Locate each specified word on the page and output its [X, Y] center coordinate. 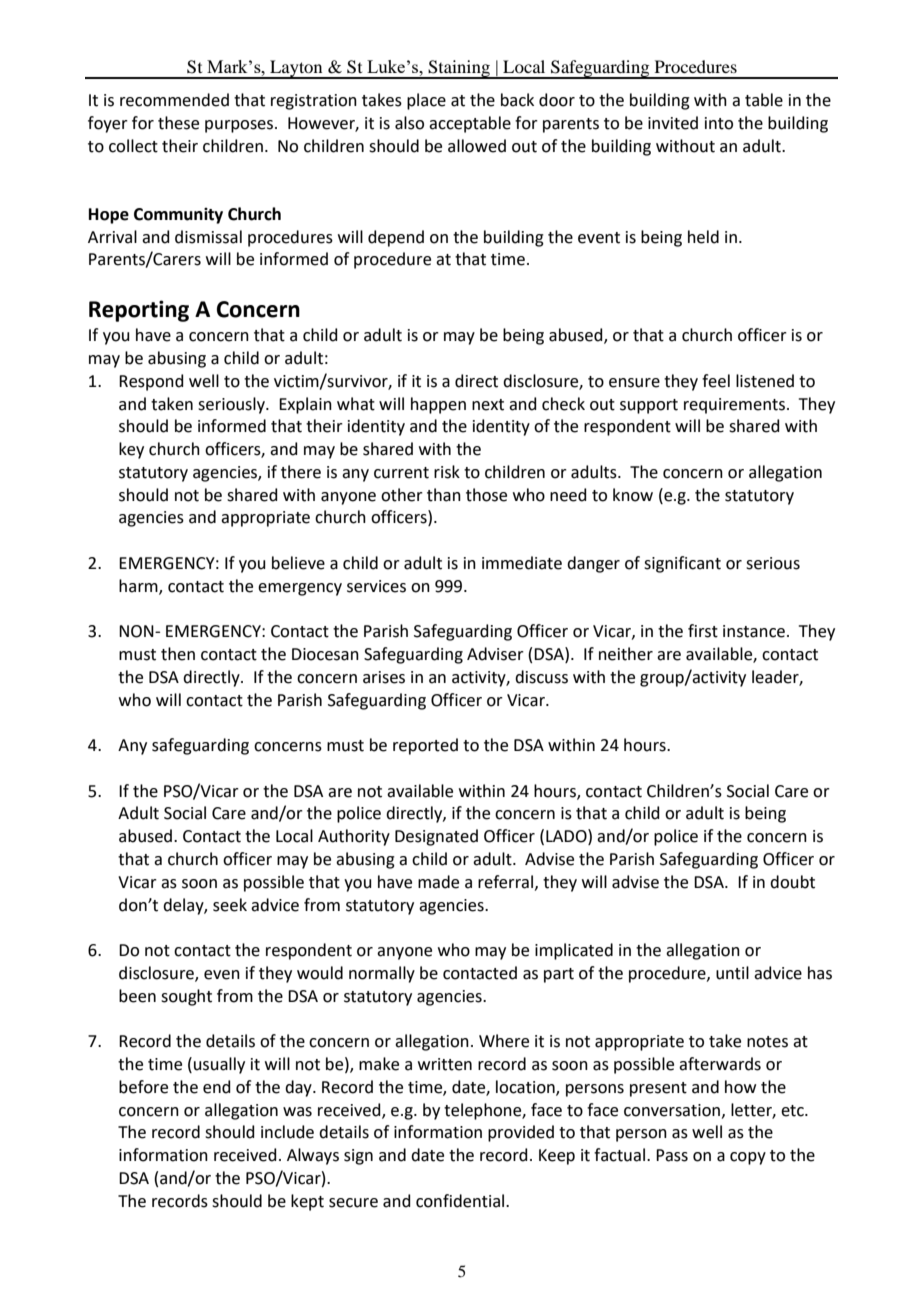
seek [230, 905]
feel [716, 381]
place [426, 101]
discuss [541, 677]
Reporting [139, 311]
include [287, 1132]
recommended [174, 100]
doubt [792, 882]
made [438, 882]
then [178, 654]
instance [754, 631]
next [488, 405]
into [719, 123]
